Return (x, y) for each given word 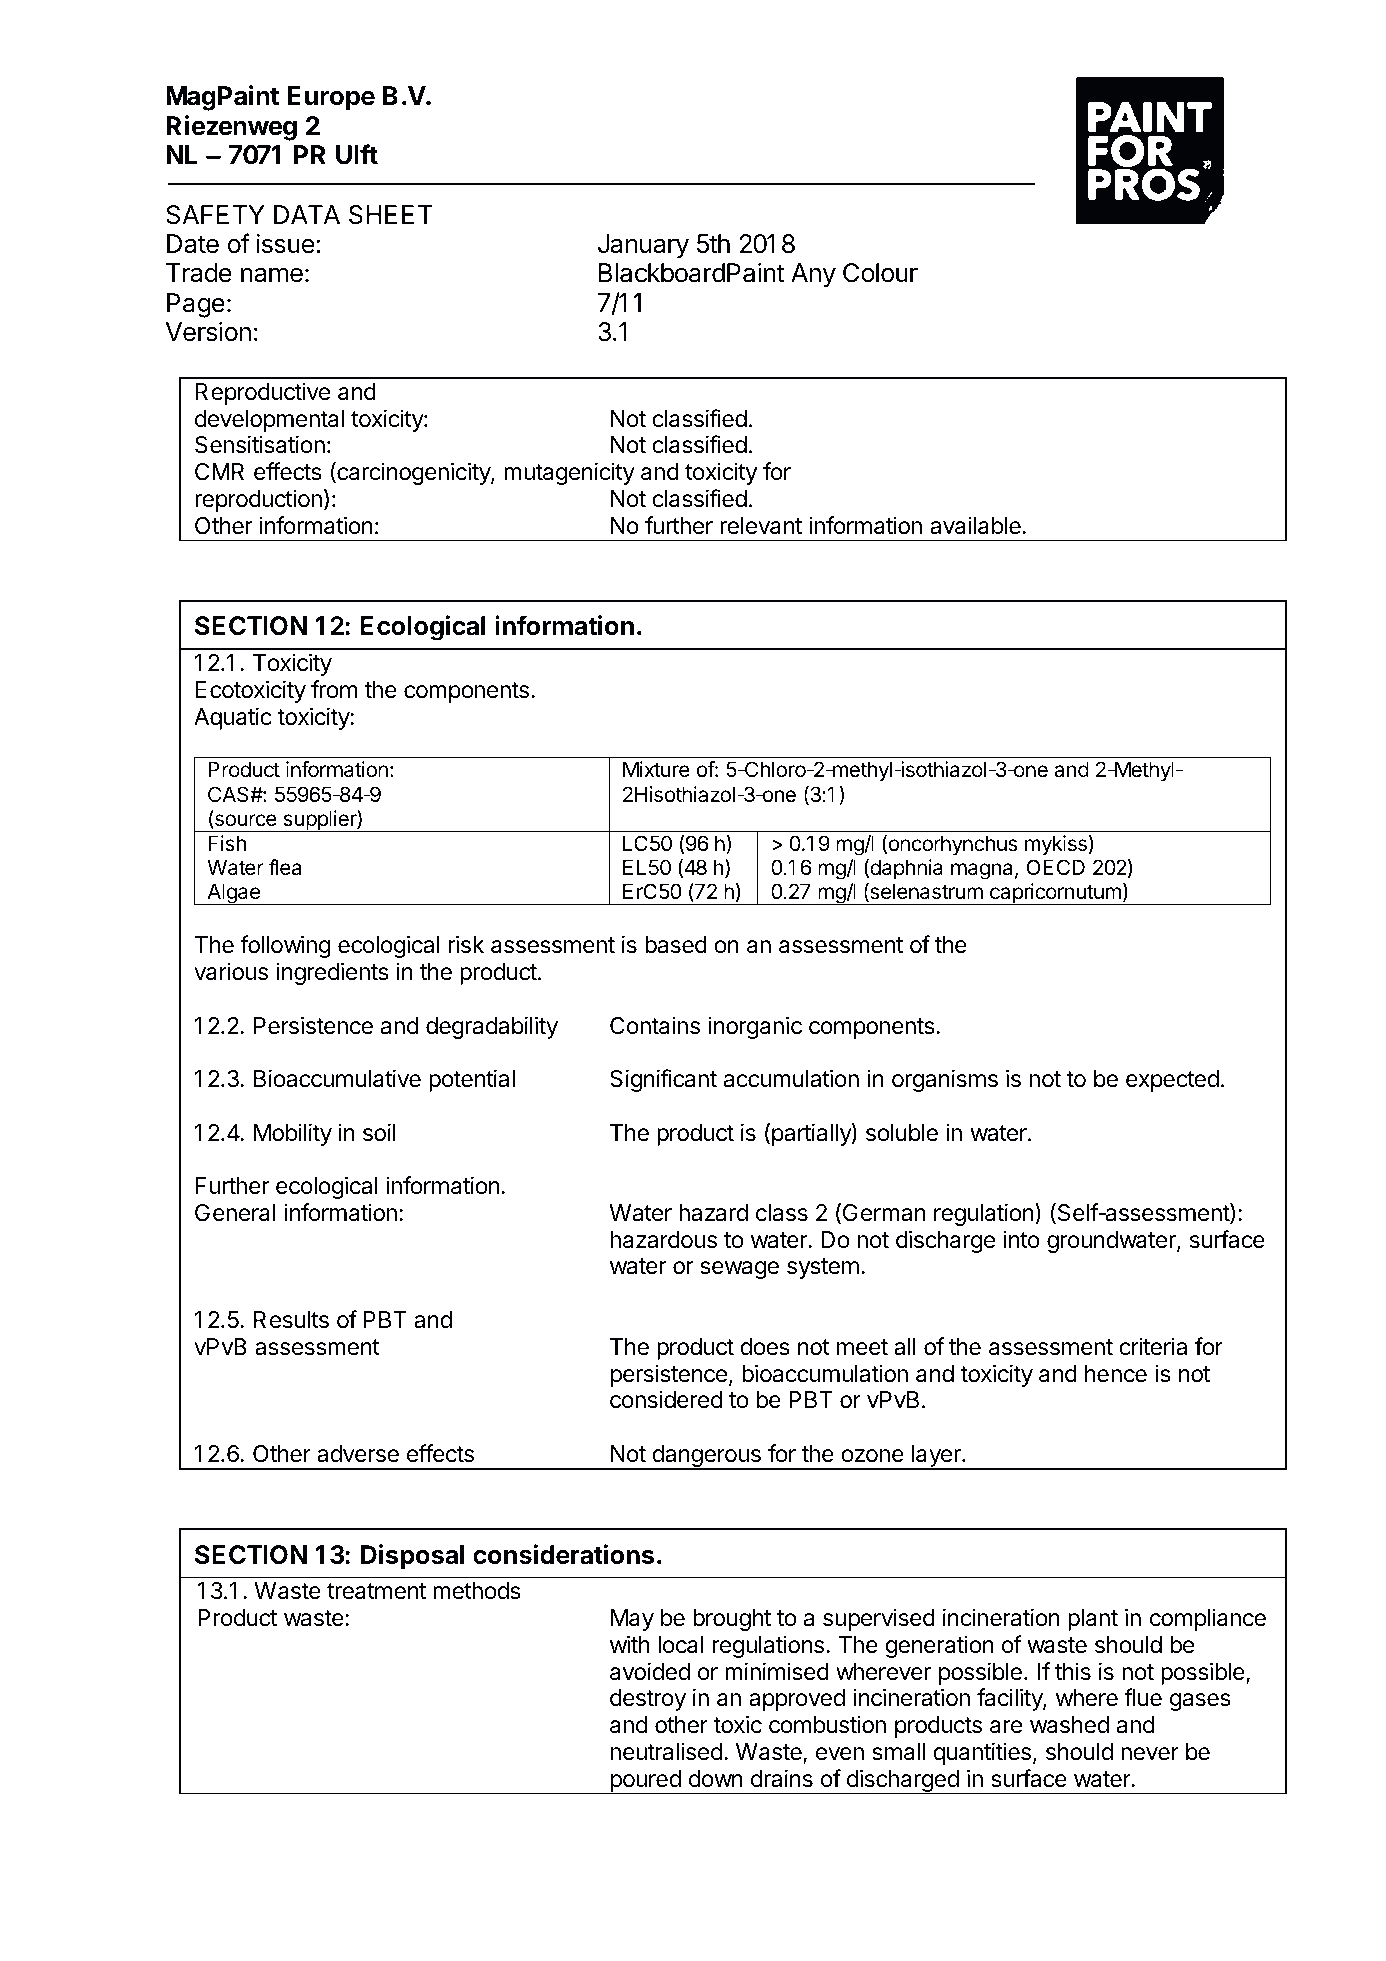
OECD (1055, 867)
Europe (331, 98)
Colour (880, 273)
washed (1069, 1725)
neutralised (666, 1751)
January (643, 246)
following (285, 946)
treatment (376, 1591)
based (676, 945)
